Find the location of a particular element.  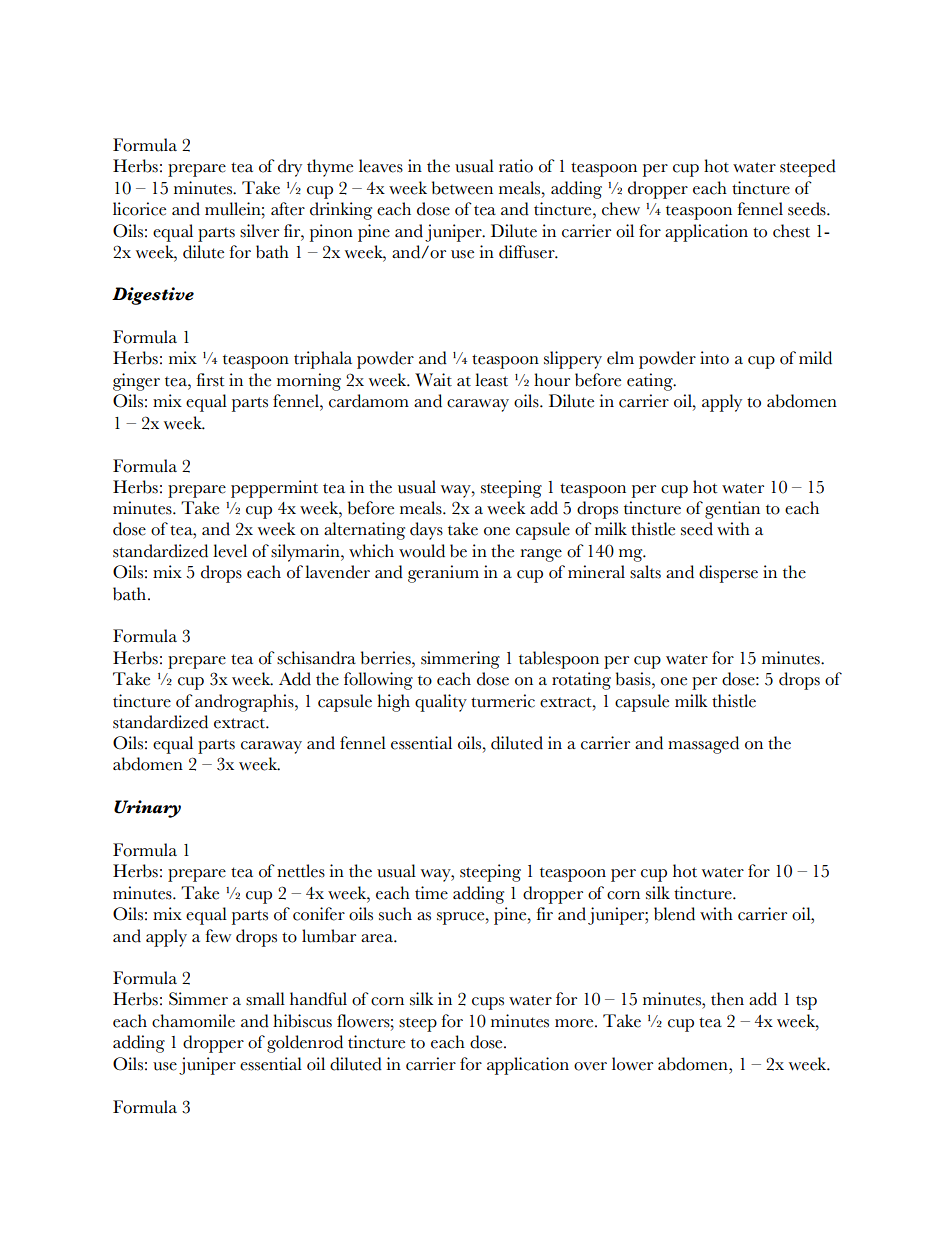

level is located at coordinates (230, 551).
